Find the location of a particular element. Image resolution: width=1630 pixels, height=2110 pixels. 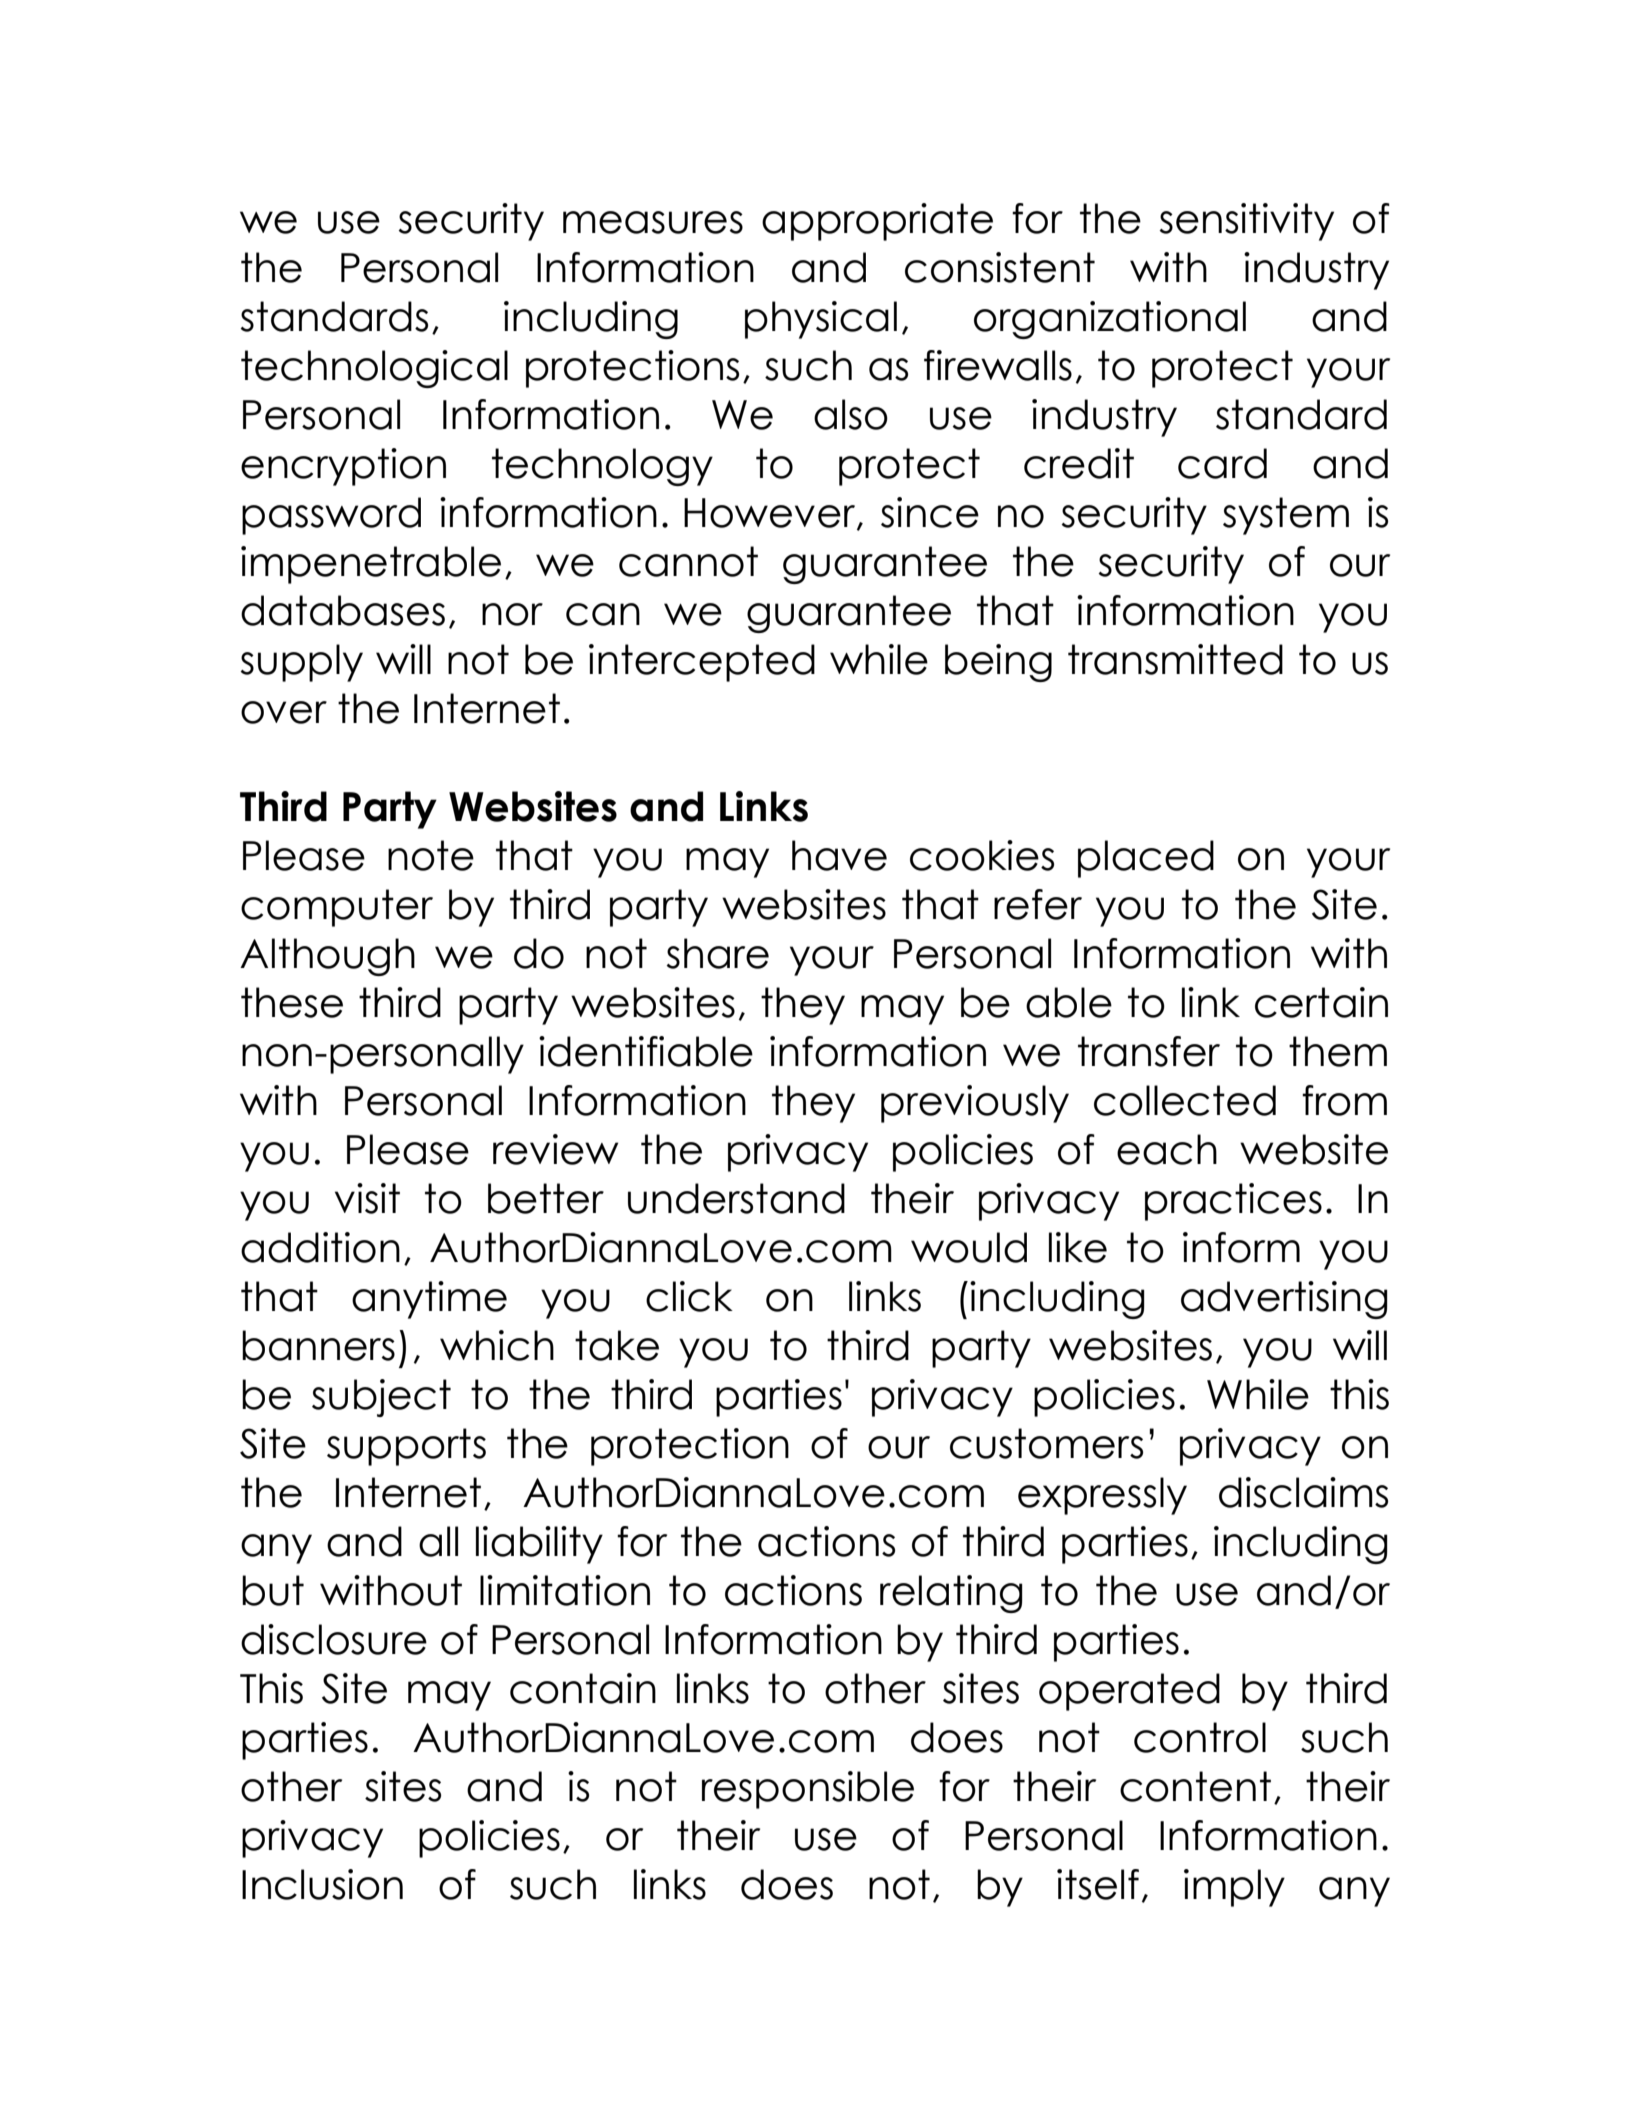

technological is located at coordinates (374, 369).
